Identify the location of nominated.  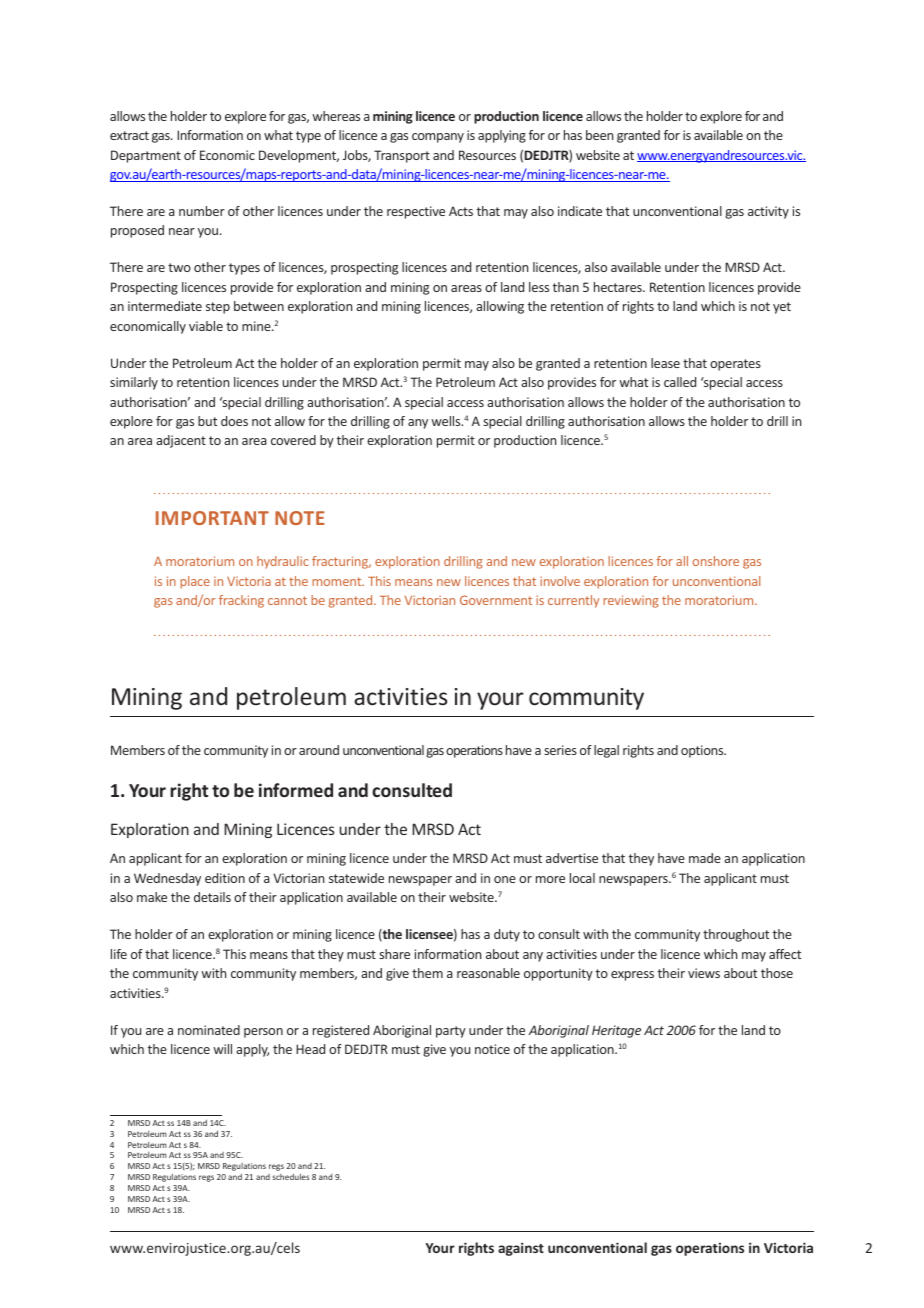
(209, 1030).
